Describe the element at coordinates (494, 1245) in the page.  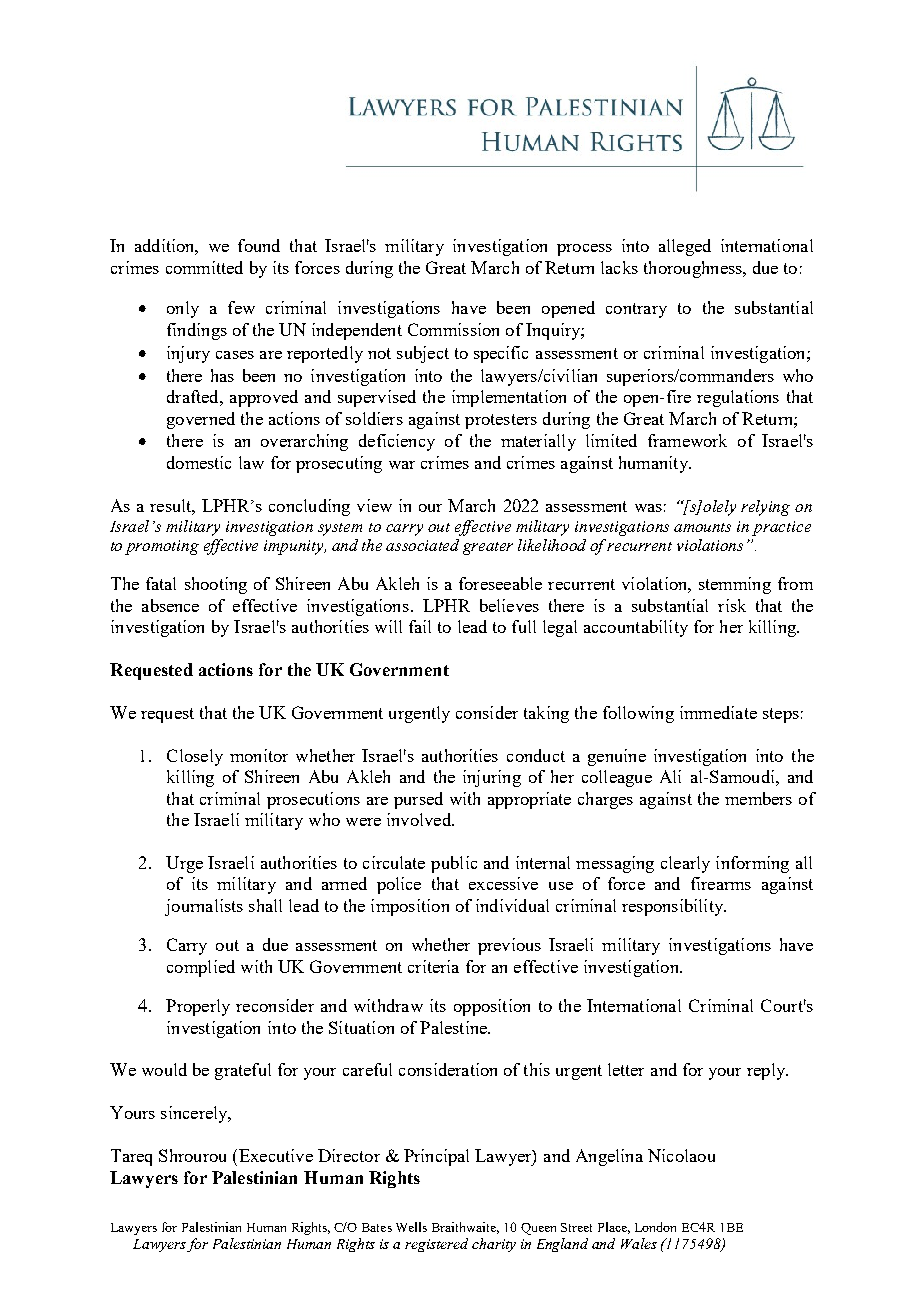
I see `charity` at that location.
